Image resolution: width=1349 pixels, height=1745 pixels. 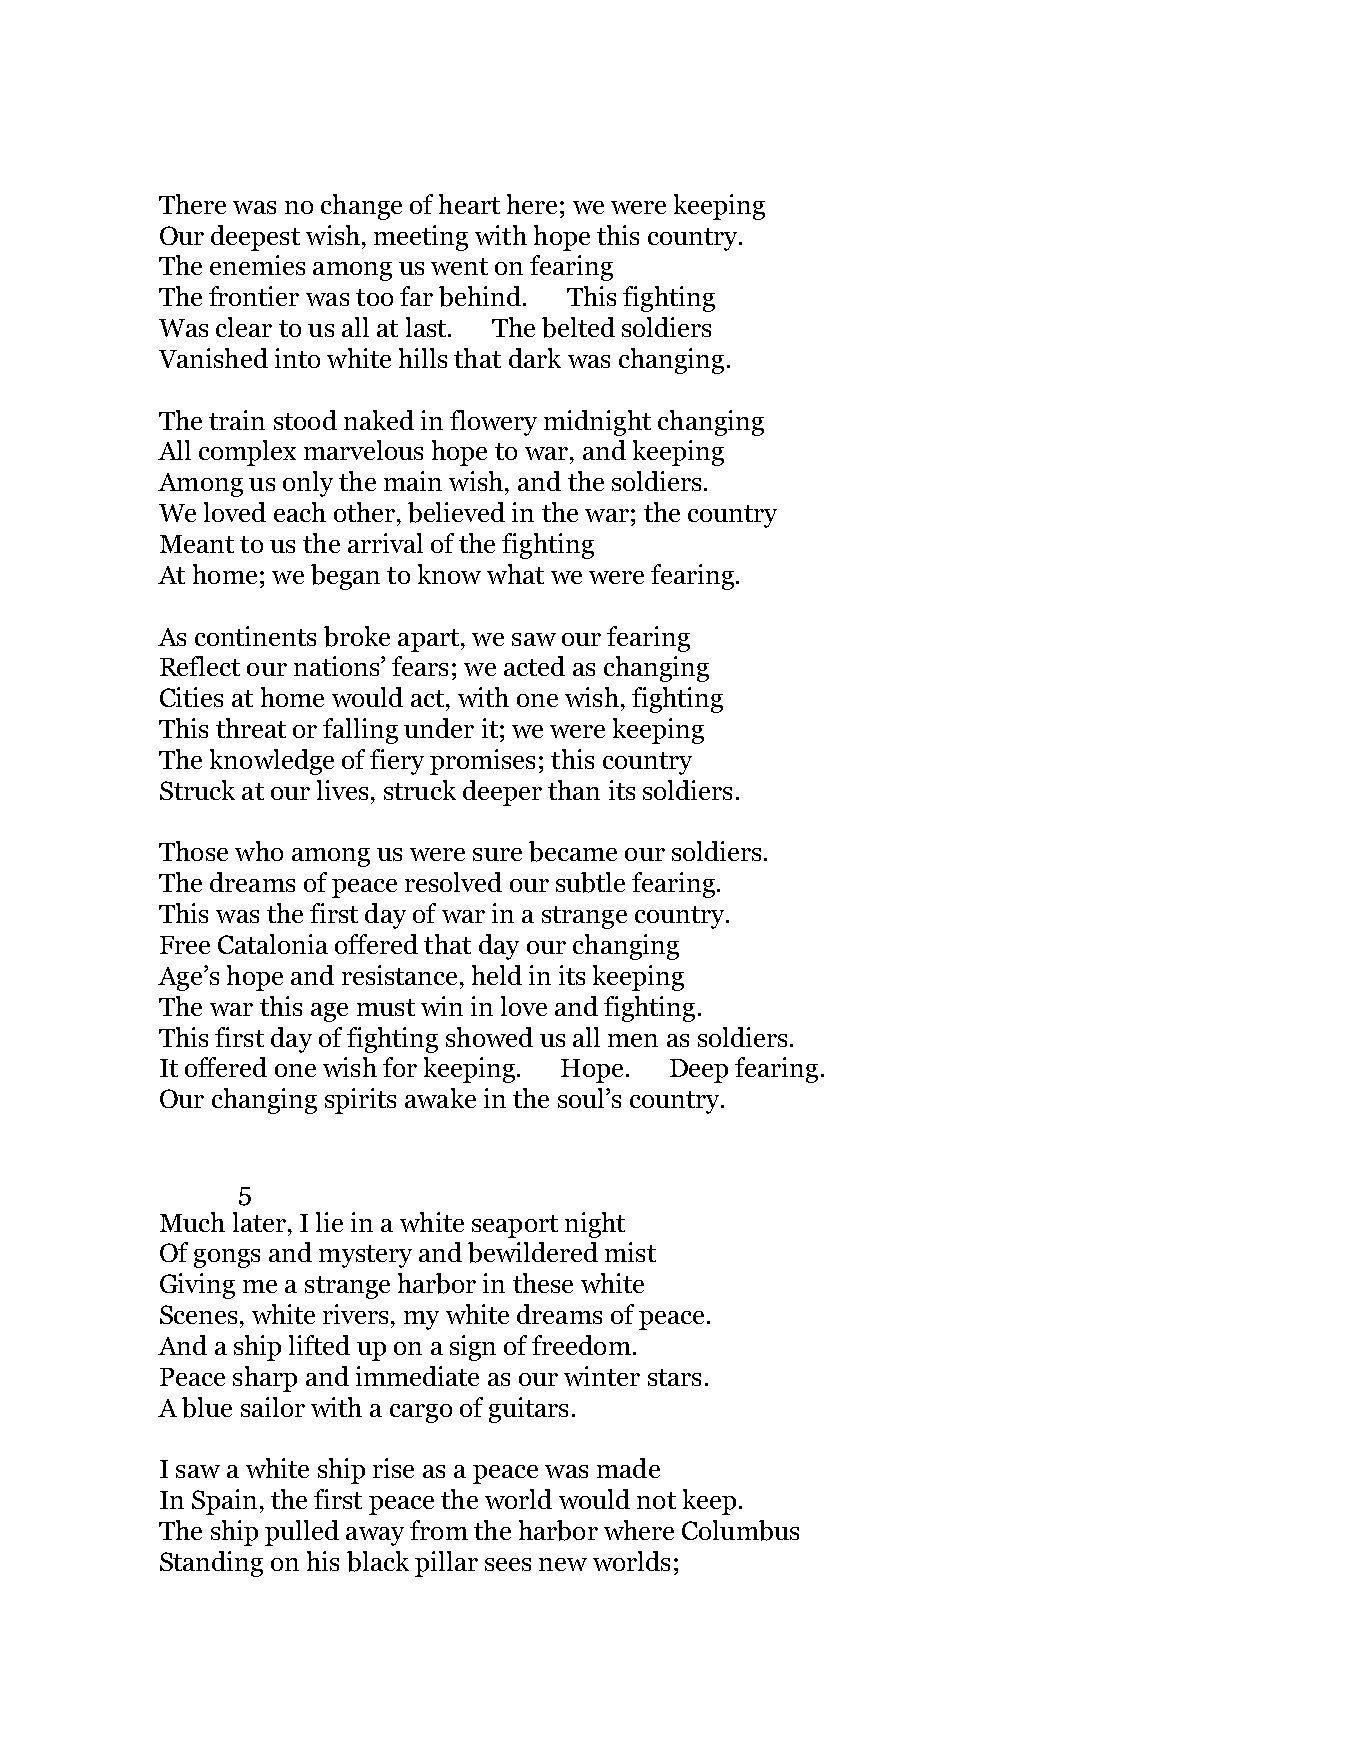 What do you see at coordinates (578, 327) in the page?
I see `belted` at bounding box center [578, 327].
